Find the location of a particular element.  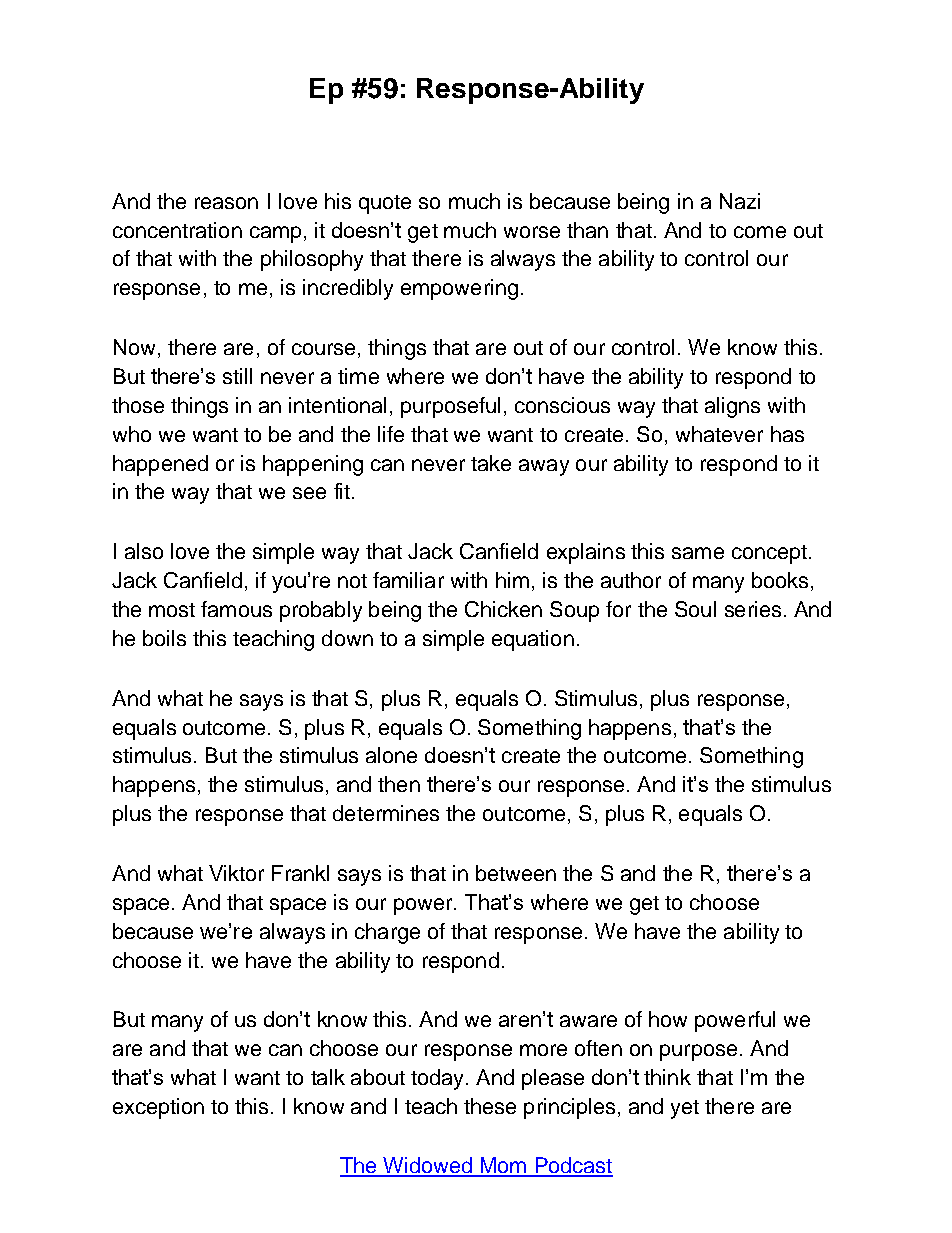

than is located at coordinates (587, 230).
